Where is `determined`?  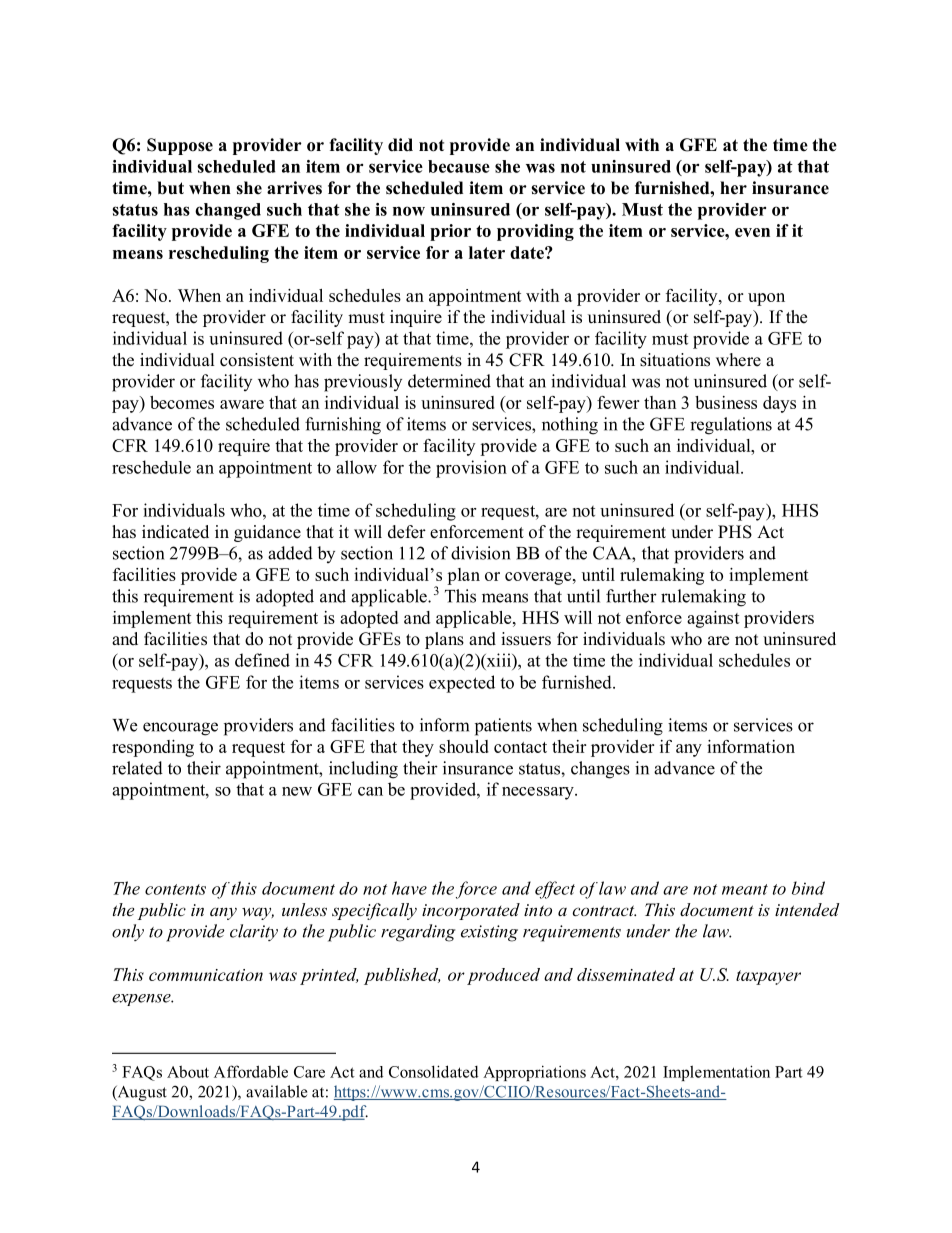
determined is located at coordinates (449, 381).
